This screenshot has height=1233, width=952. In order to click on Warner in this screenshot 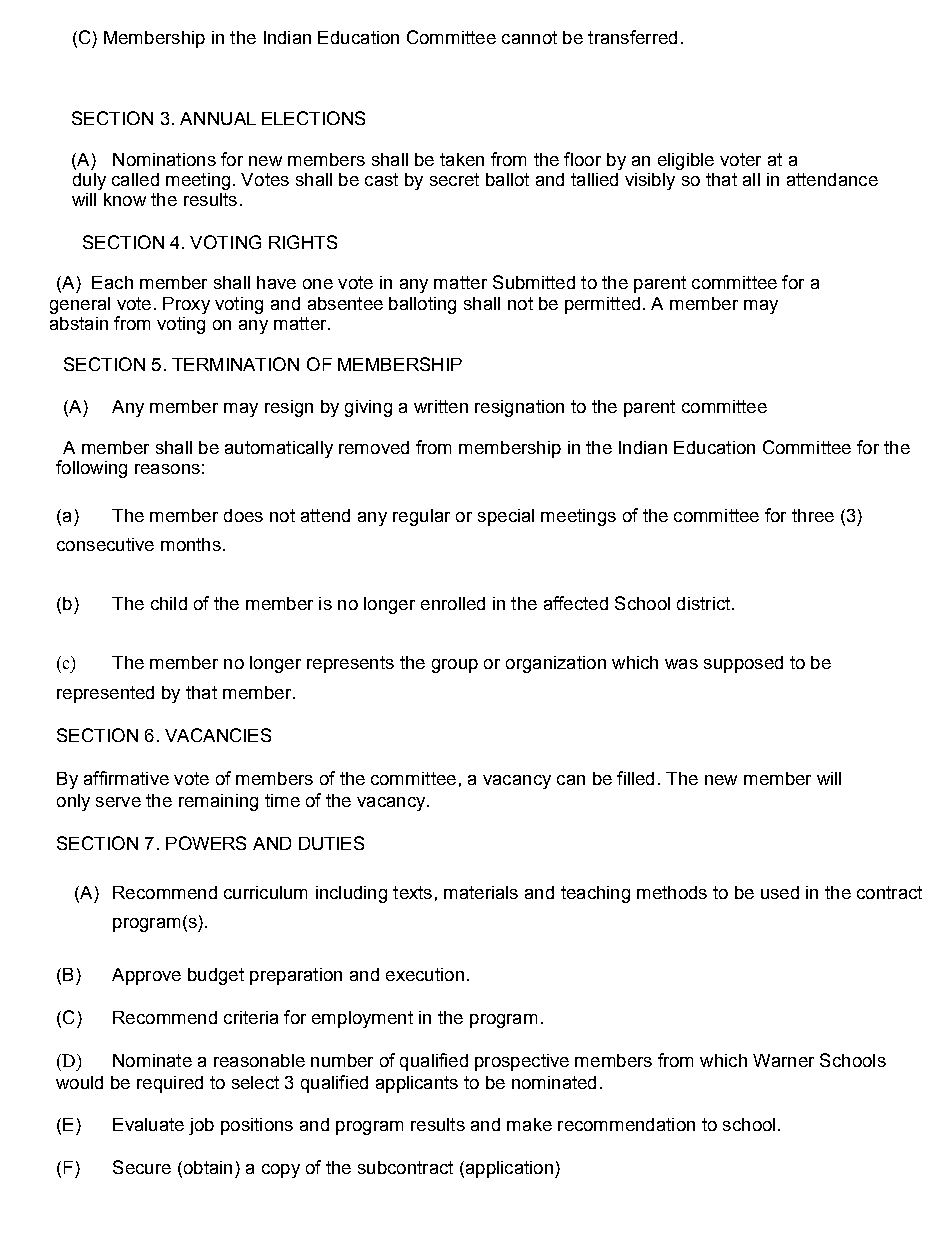, I will do `click(783, 1060)`.
